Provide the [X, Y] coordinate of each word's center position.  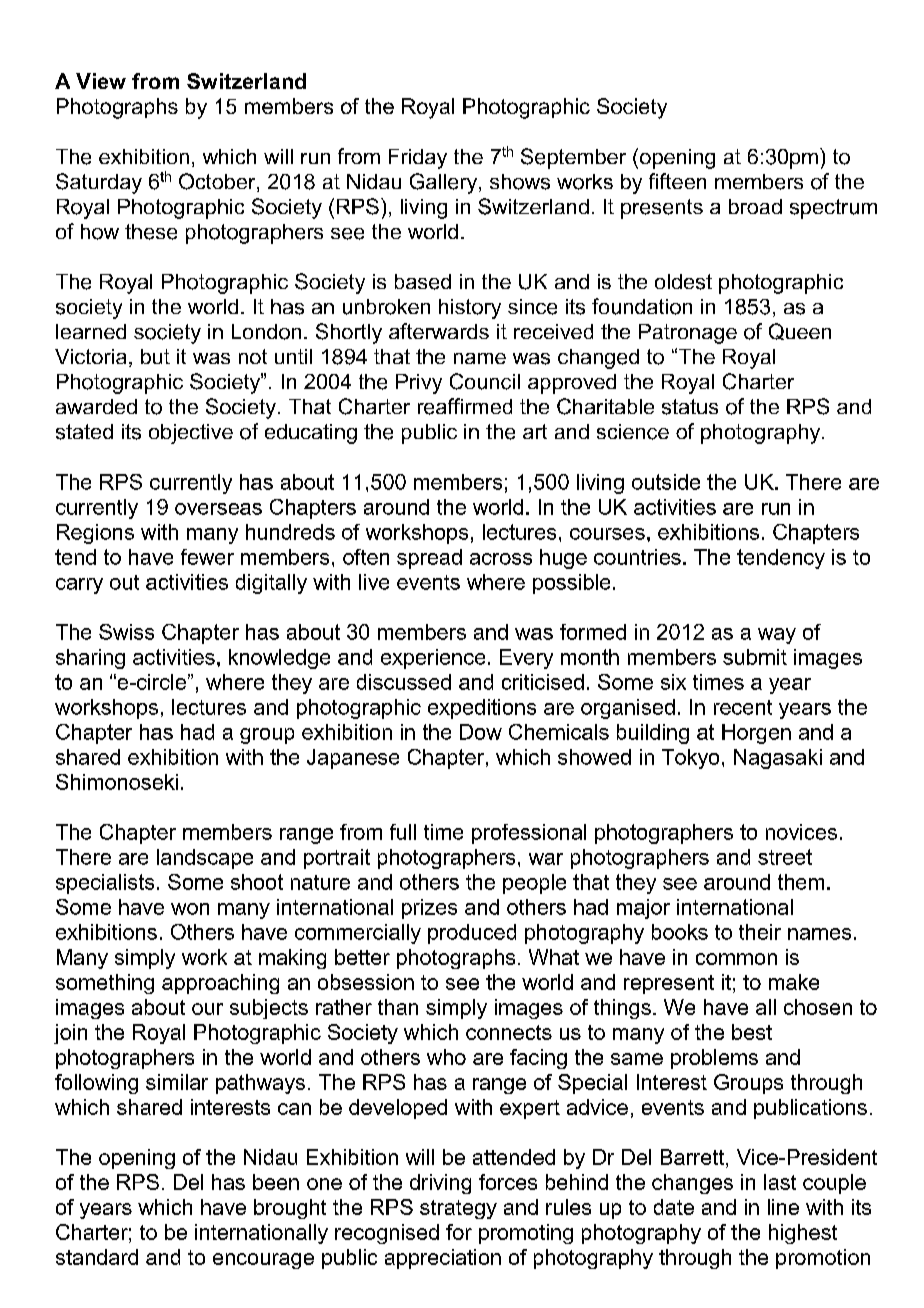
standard [97, 1257]
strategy [458, 1209]
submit [755, 657]
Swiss [126, 632]
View [101, 81]
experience [433, 659]
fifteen [677, 181]
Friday [418, 159]
